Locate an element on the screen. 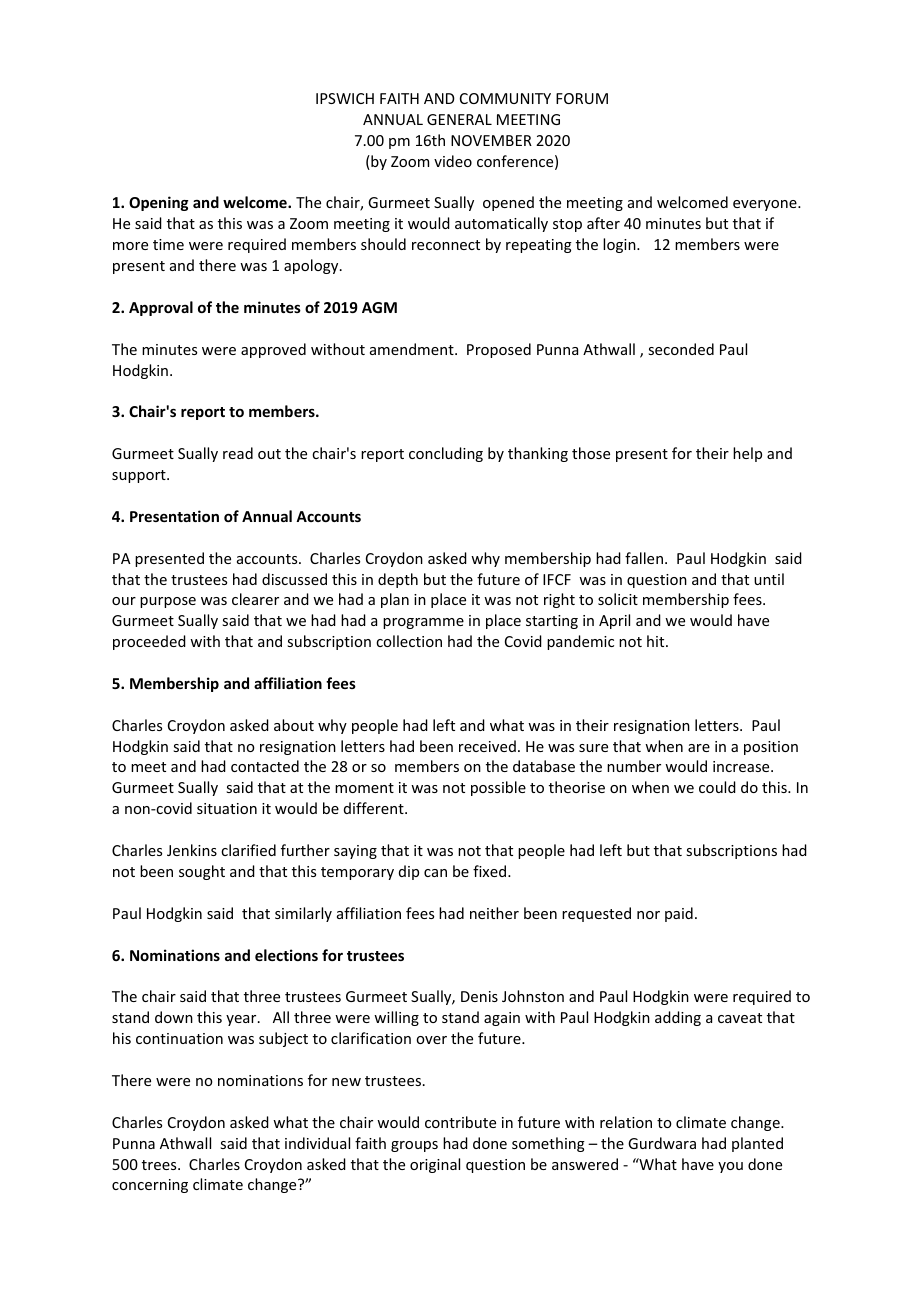 Image resolution: width=924 pixels, height=1308 pixels. Opening is located at coordinates (159, 203).
